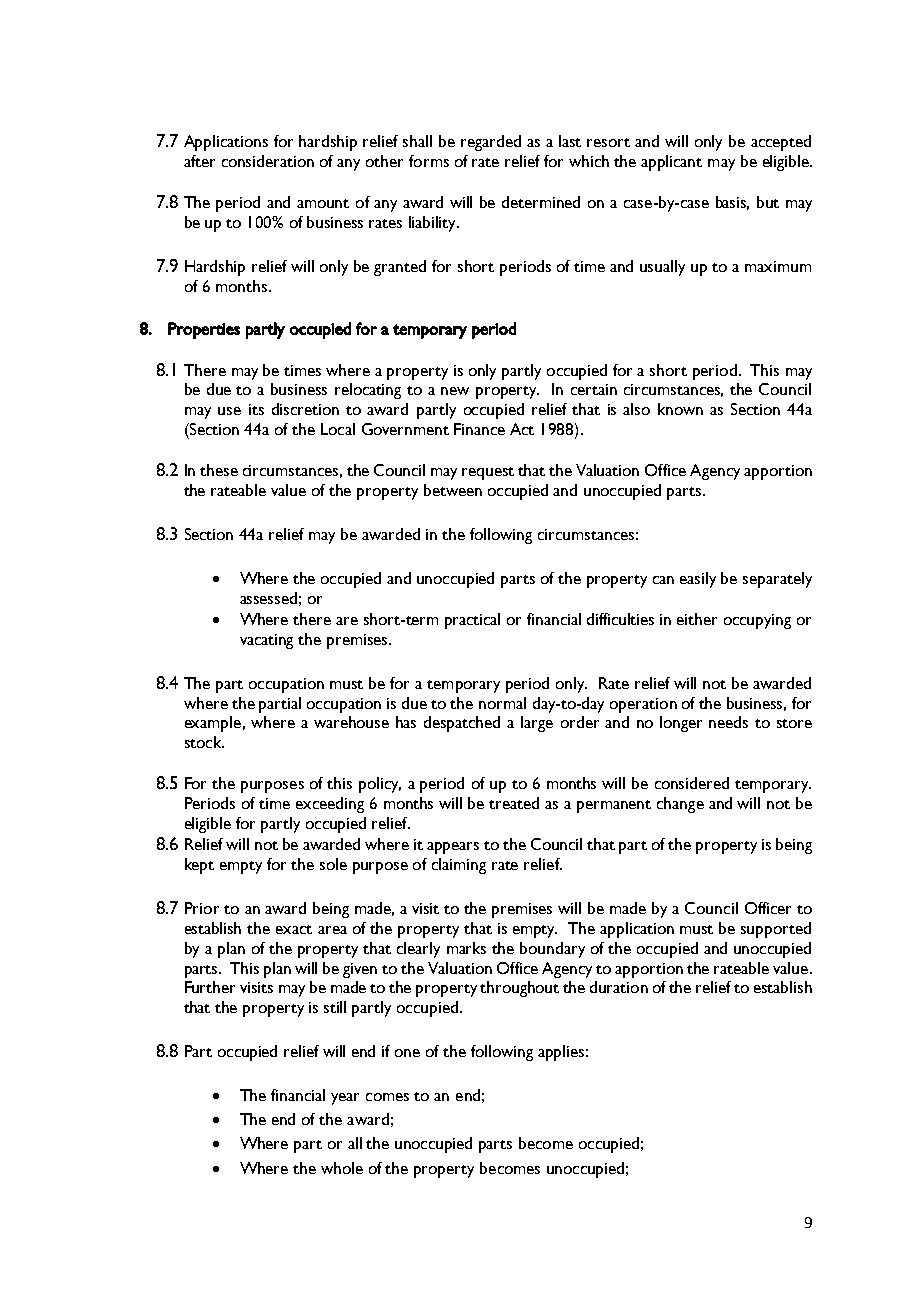  What do you see at coordinates (459, 866) in the screenshot?
I see `claiming` at bounding box center [459, 866].
